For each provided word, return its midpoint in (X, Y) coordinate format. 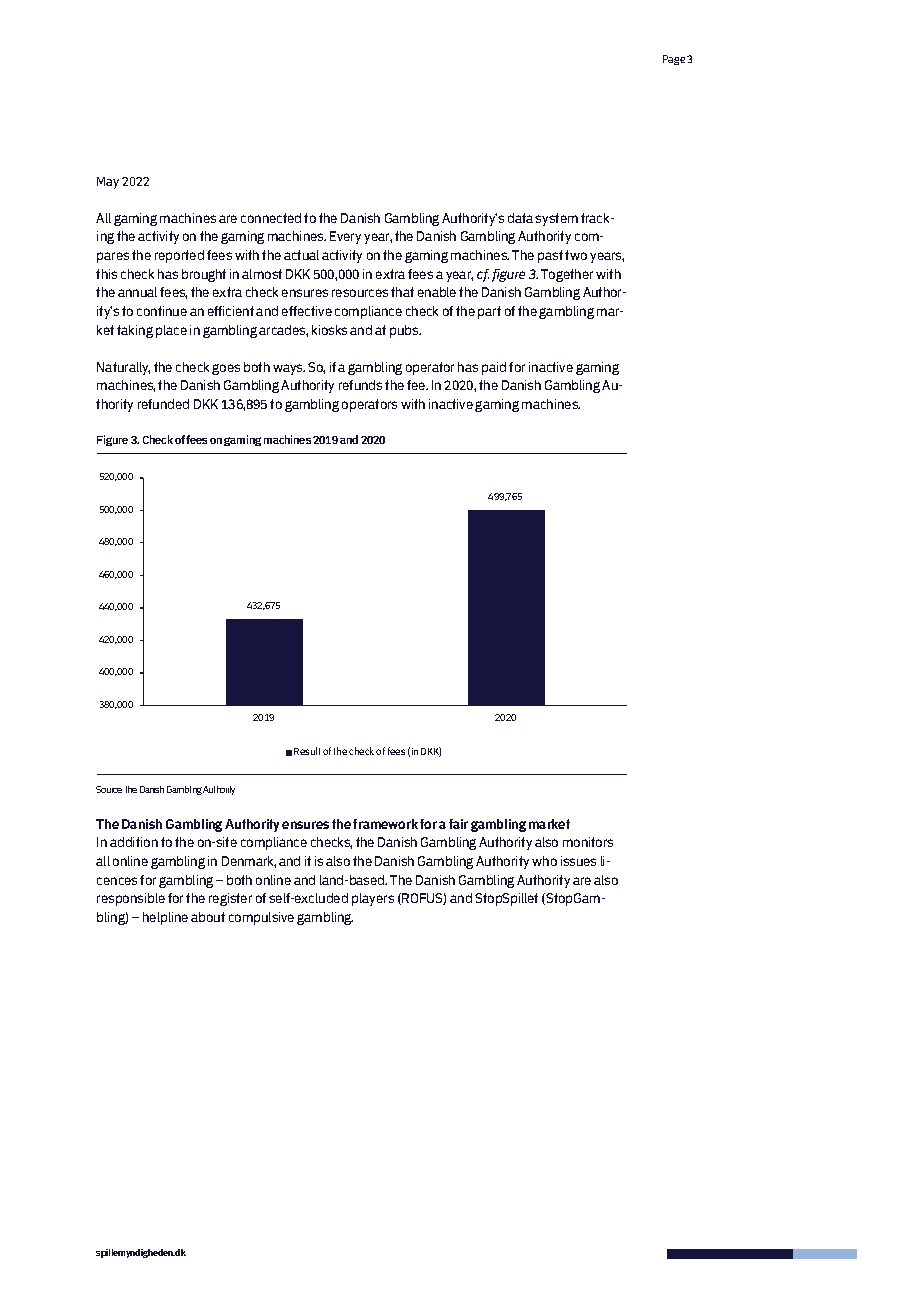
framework (385, 824)
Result (307, 751)
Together (567, 275)
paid (494, 368)
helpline (165, 918)
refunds (360, 385)
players (373, 899)
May (108, 183)
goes (226, 369)
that (402, 292)
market (549, 824)
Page (674, 60)
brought (204, 275)
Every (345, 237)
